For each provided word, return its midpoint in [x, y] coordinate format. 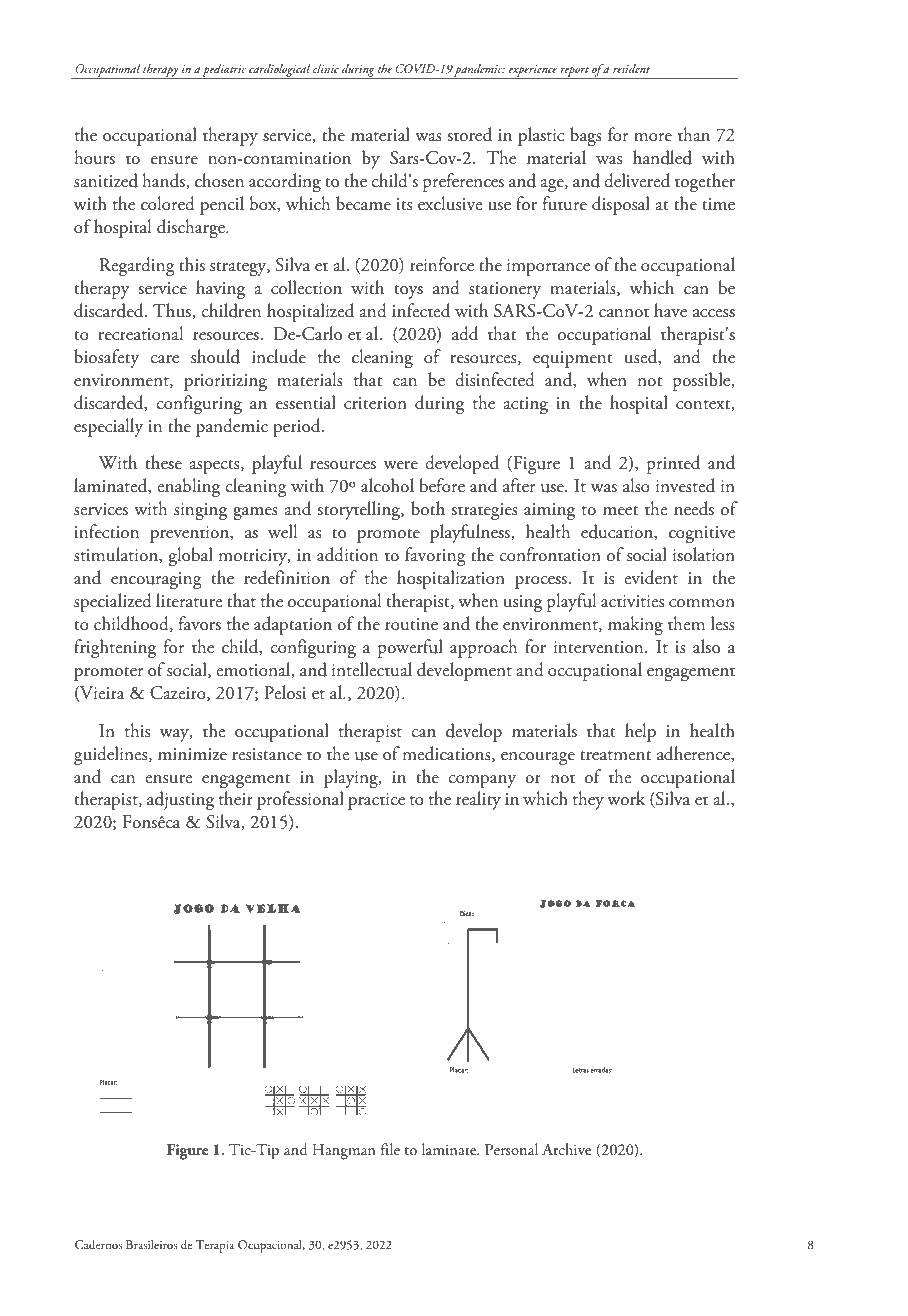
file [390, 1149]
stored [470, 134]
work [626, 798]
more [653, 137]
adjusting [180, 800]
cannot [624, 313]
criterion [375, 403]
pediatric [224, 71]
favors [200, 623]
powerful [410, 648]
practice [376, 801]
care [164, 359]
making [635, 625]
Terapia [215, 1246]
